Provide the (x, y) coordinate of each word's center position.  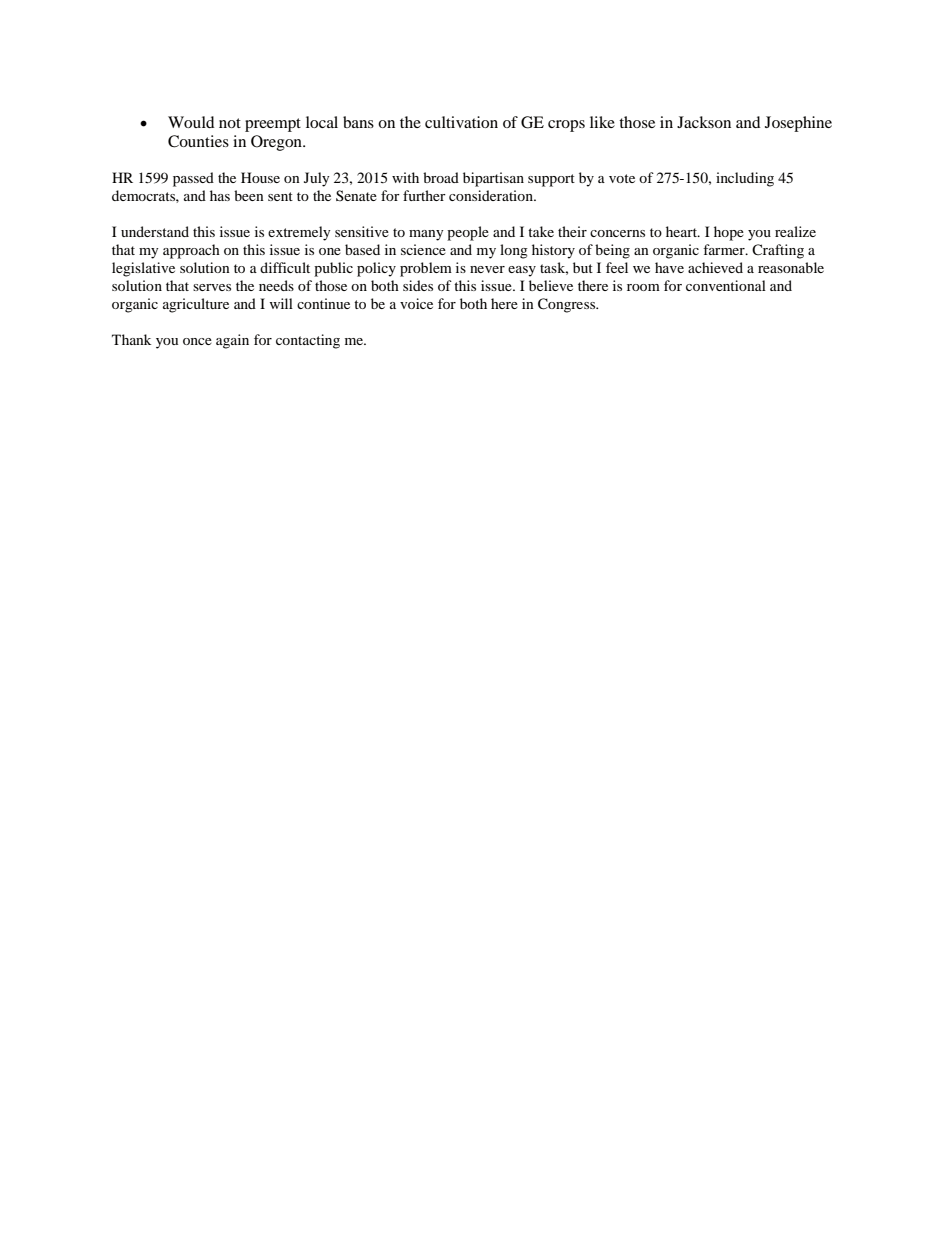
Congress (568, 305)
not (230, 123)
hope (729, 233)
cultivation (461, 122)
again (232, 341)
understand (155, 231)
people (468, 233)
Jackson (704, 122)
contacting (308, 341)
